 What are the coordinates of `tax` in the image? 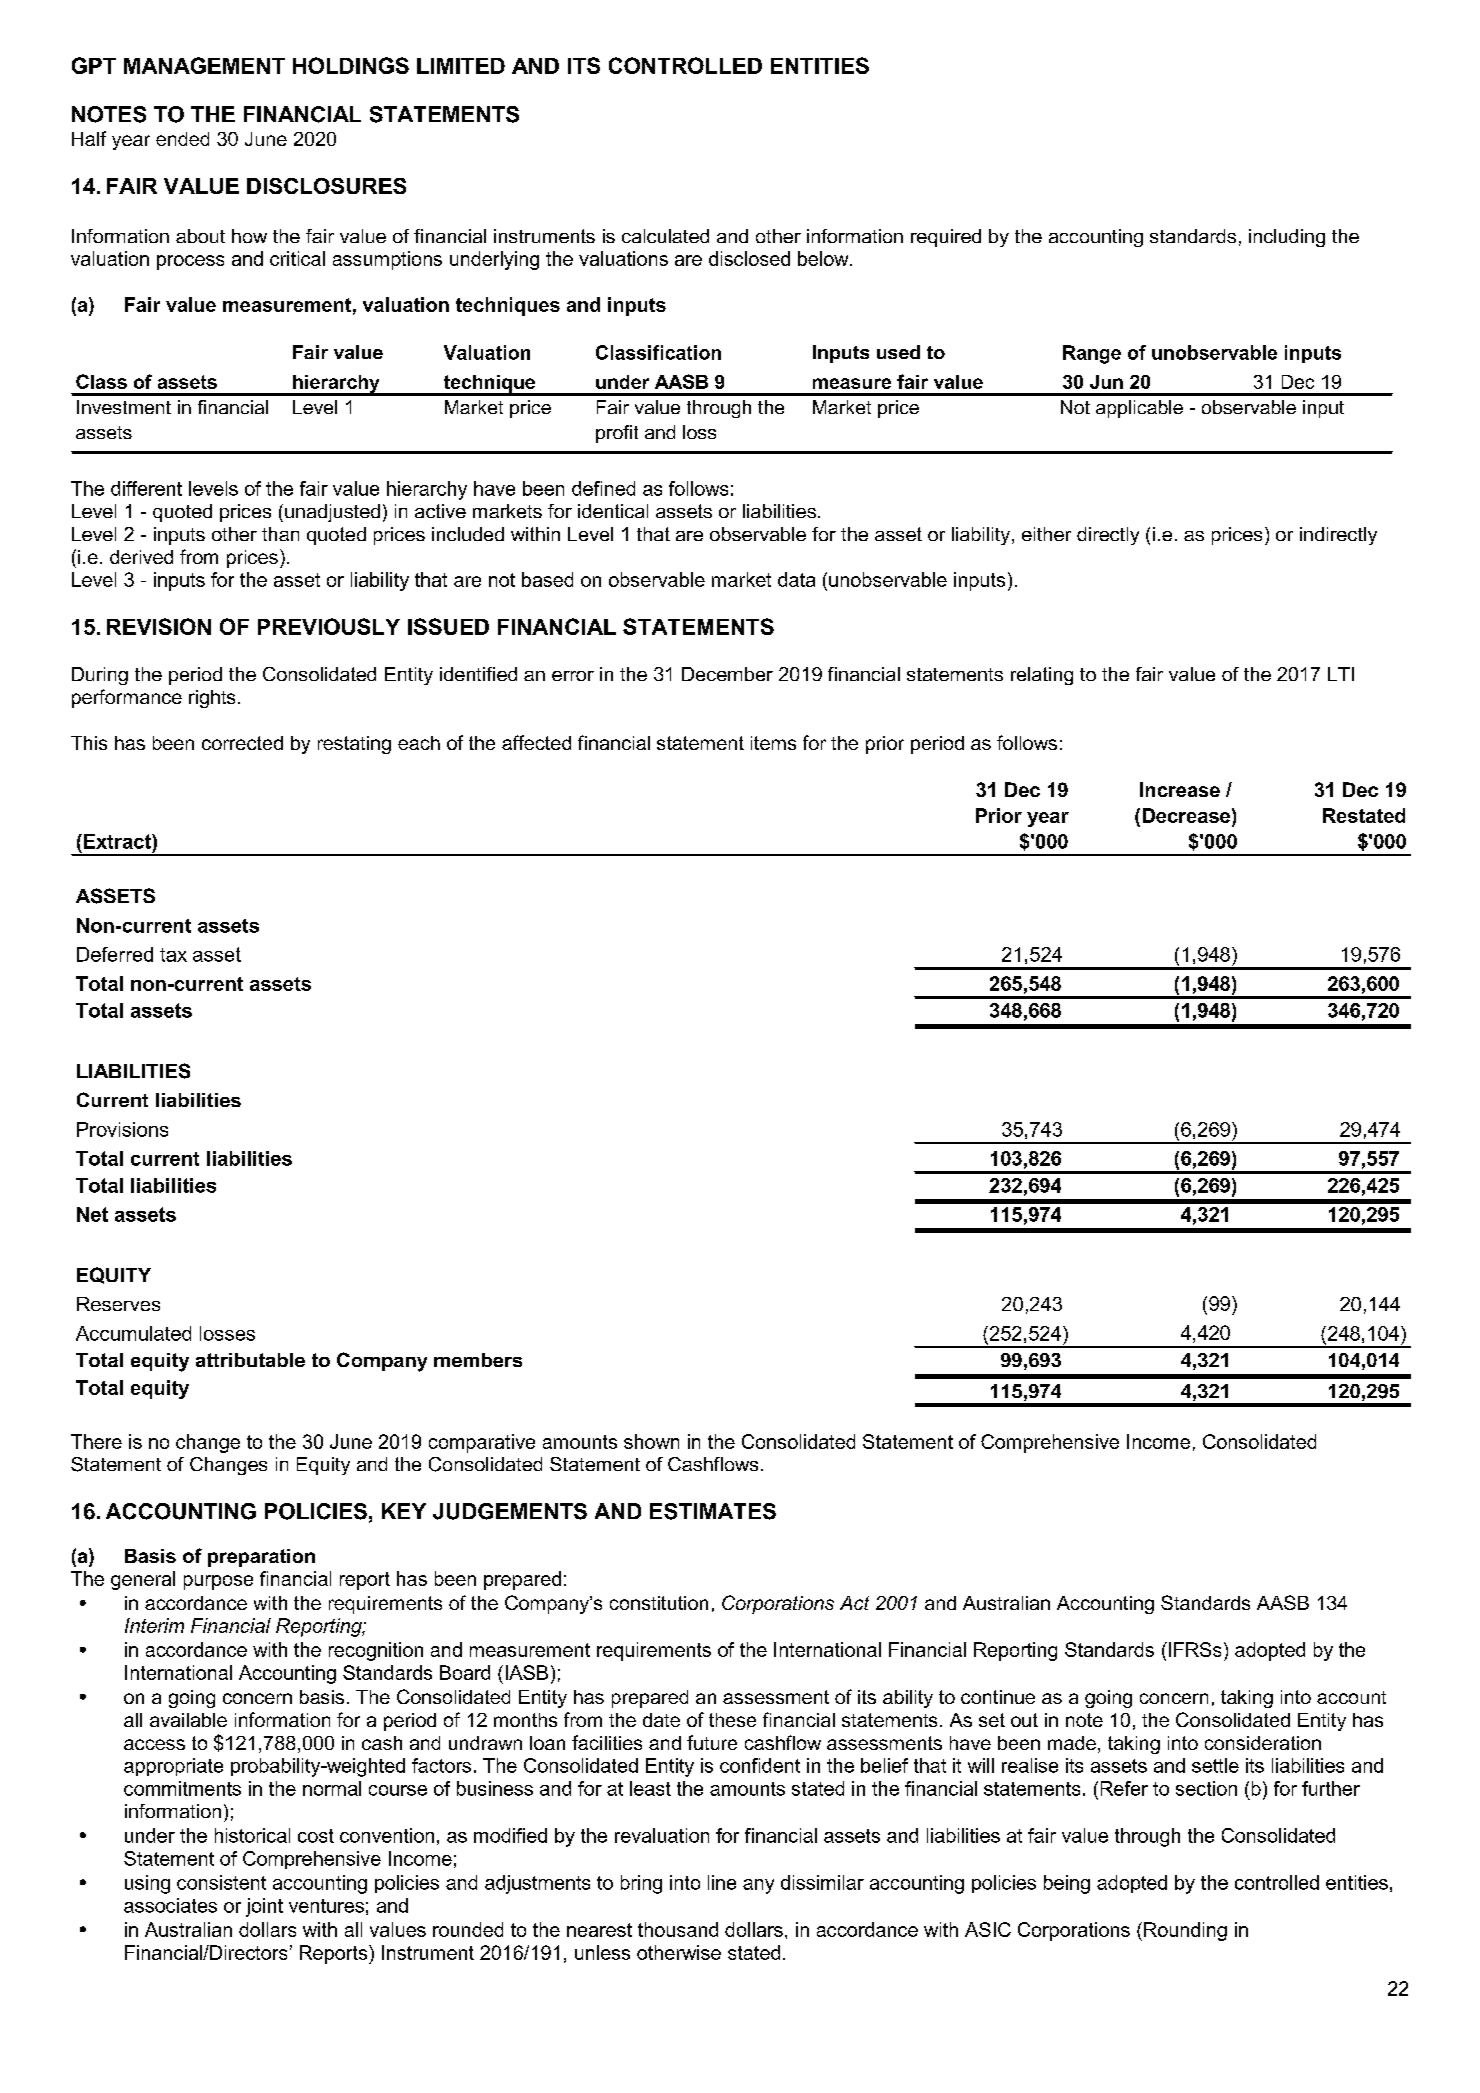 It's located at (173, 955).
